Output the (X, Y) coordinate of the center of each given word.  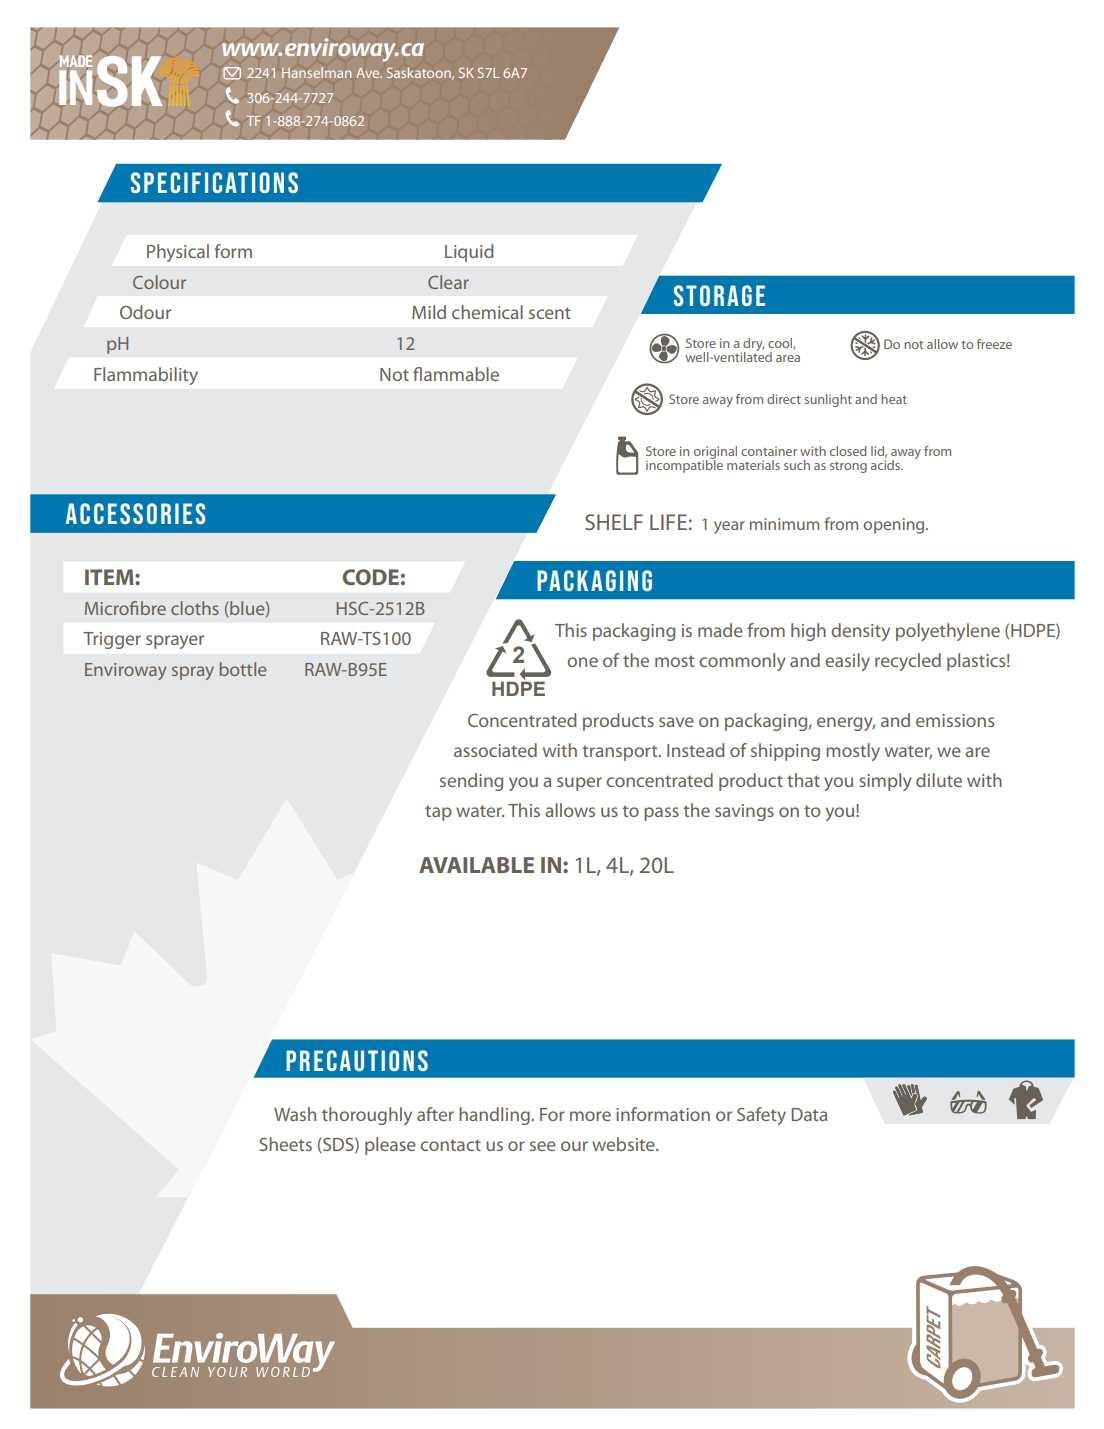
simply (885, 782)
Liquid (469, 253)
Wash (295, 1114)
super (579, 784)
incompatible (684, 465)
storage (719, 295)
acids (886, 463)
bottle (243, 669)
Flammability (146, 376)
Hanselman (316, 72)
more (590, 1116)
